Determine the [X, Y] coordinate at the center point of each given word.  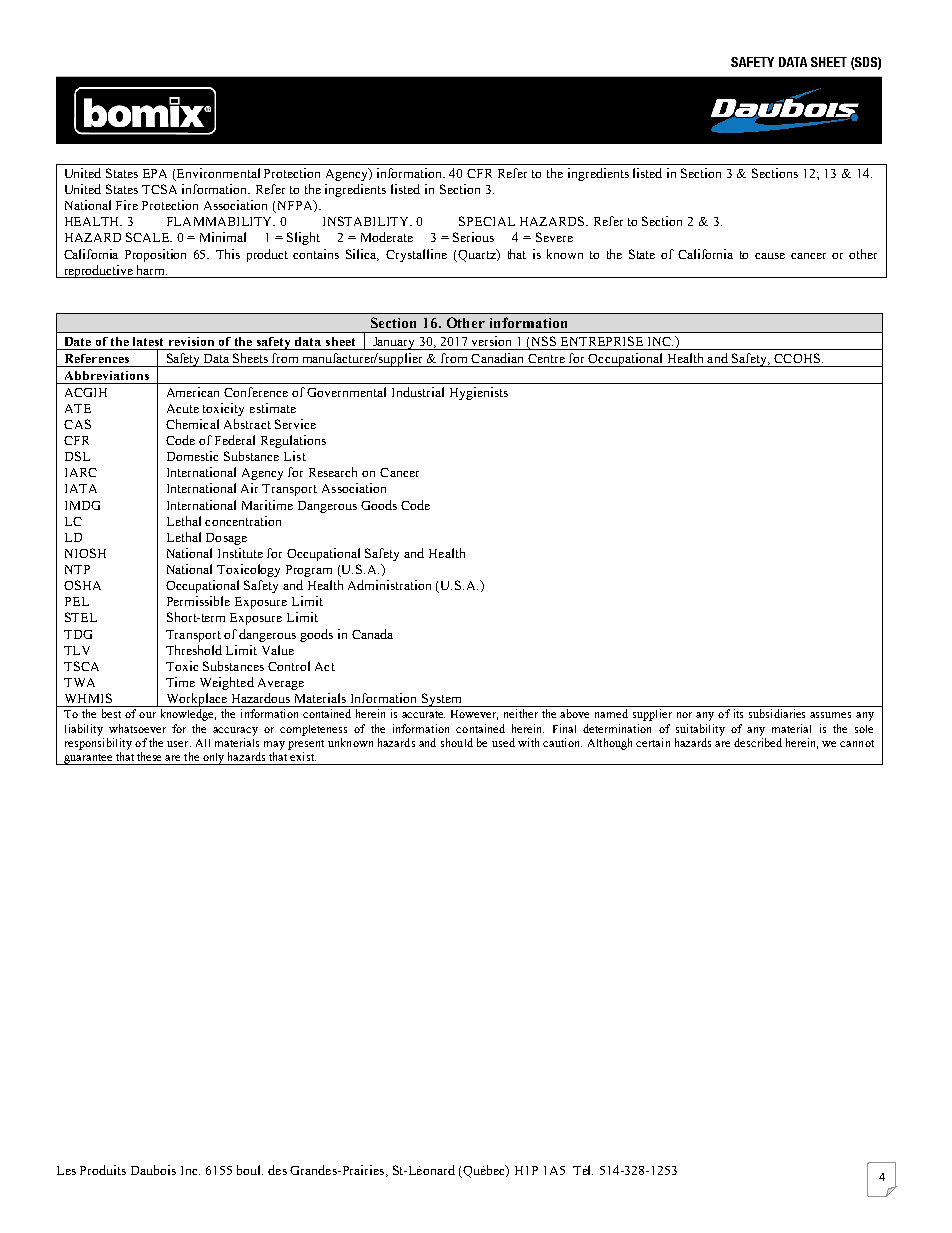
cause [770, 256]
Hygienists [479, 393]
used [503, 742]
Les [66, 1170]
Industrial [418, 392]
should [457, 742]
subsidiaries [777, 713]
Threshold [194, 650]
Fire [127, 205]
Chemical [192, 424]
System [442, 700]
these [149, 756]
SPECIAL [487, 221]
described [758, 742]
